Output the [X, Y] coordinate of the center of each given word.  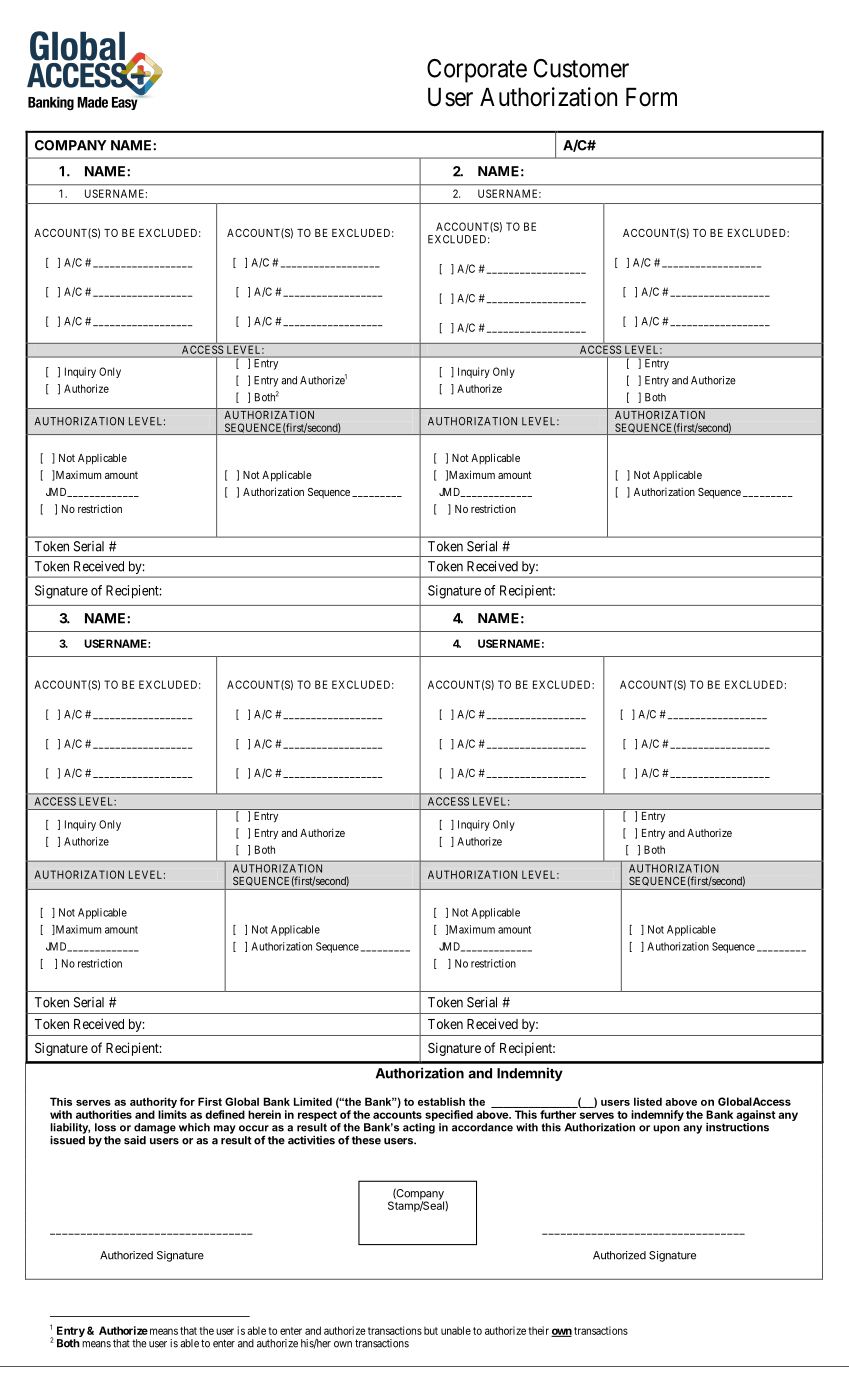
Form [651, 97]
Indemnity [530, 1074]
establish [441, 1101]
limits [172, 1114]
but [431, 1331]
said [135, 1140]
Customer [581, 68]
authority [153, 1104]
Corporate [477, 71]
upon [666, 1129]
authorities [104, 1114]
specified [449, 1115]
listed [648, 1101]
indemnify [657, 1115]
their [538, 1330]
